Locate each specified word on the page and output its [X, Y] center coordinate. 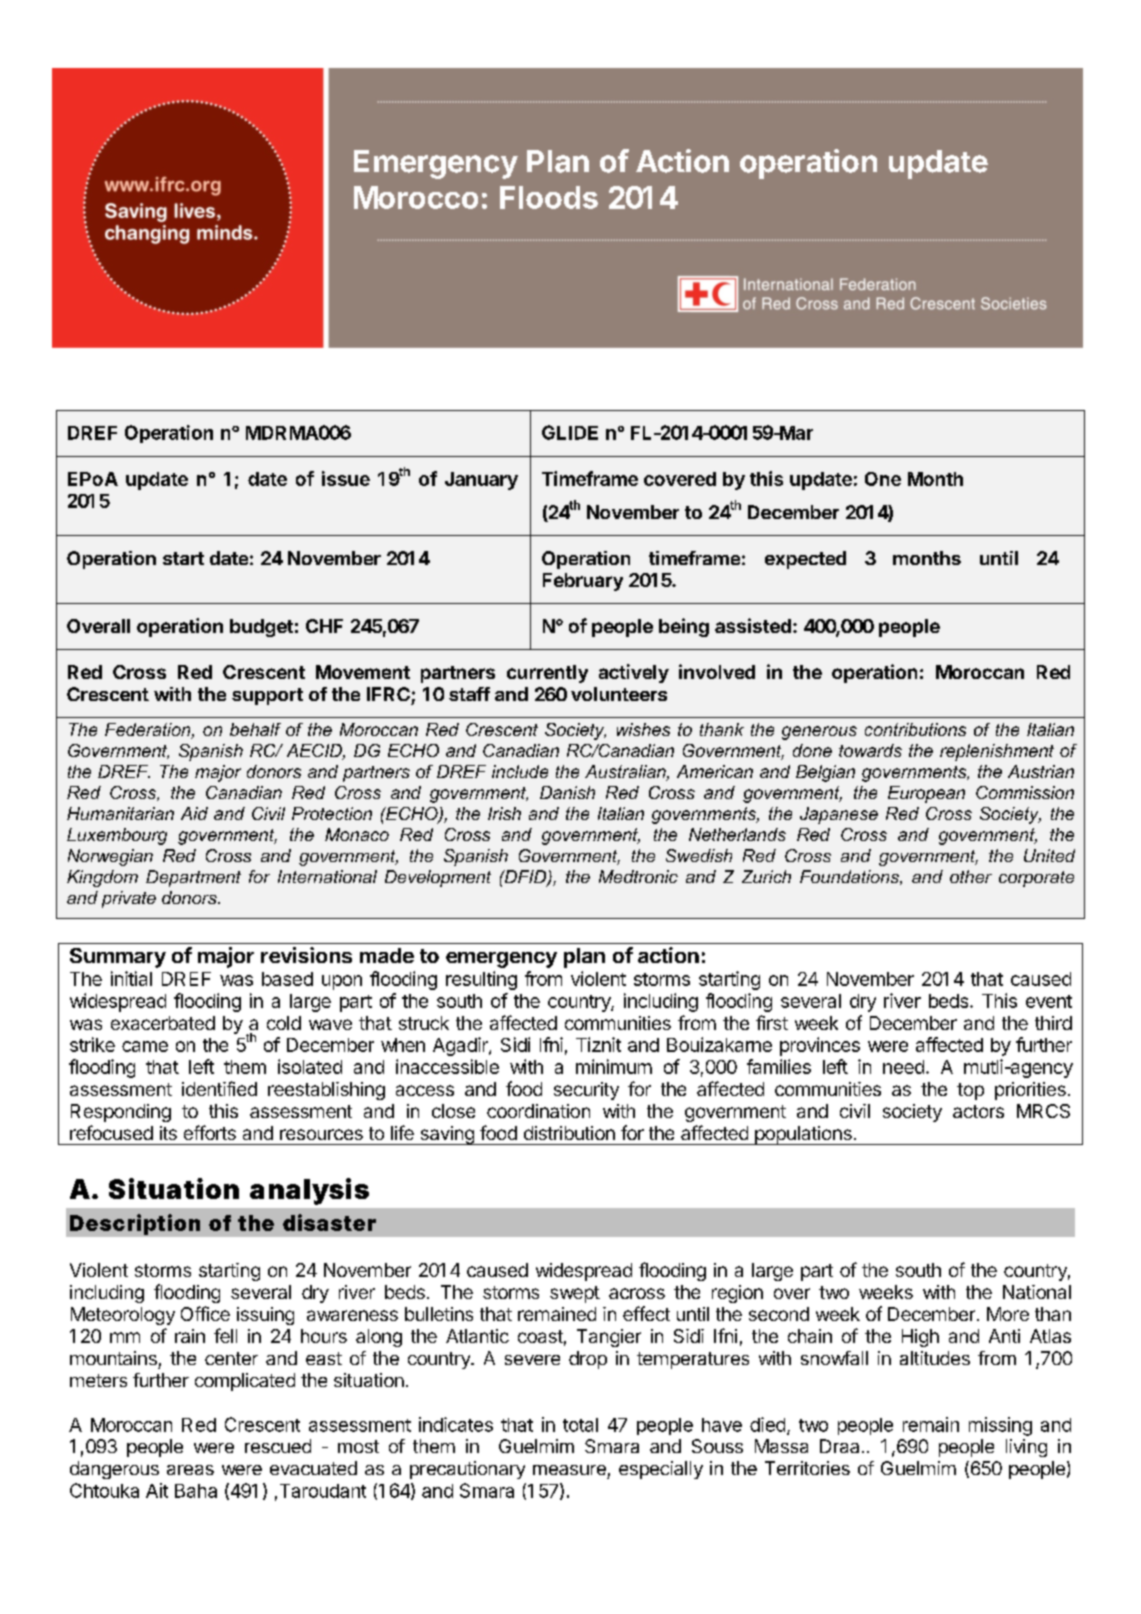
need [903, 1067]
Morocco [416, 197]
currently [547, 674]
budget [261, 628]
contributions [915, 729]
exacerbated [163, 1023]
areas [190, 1470]
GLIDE [570, 432]
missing [1000, 1426]
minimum [614, 1066]
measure [569, 1470]
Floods [549, 197]
